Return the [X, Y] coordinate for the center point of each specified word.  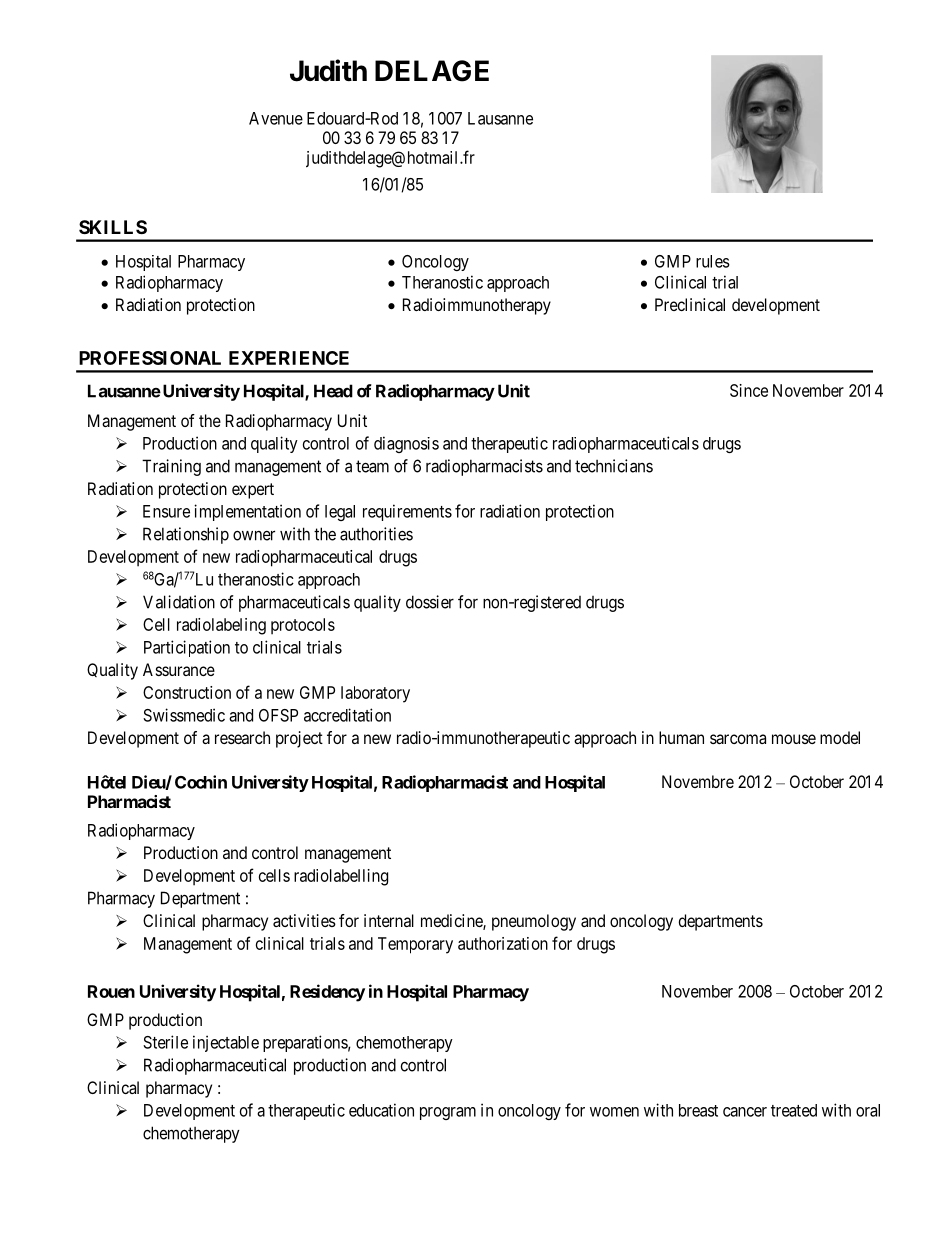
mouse [794, 739]
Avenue [276, 118]
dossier [430, 602]
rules [713, 261]
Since [749, 390]
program [448, 1113]
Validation [179, 602]
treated [794, 1110]
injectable [226, 1043]
